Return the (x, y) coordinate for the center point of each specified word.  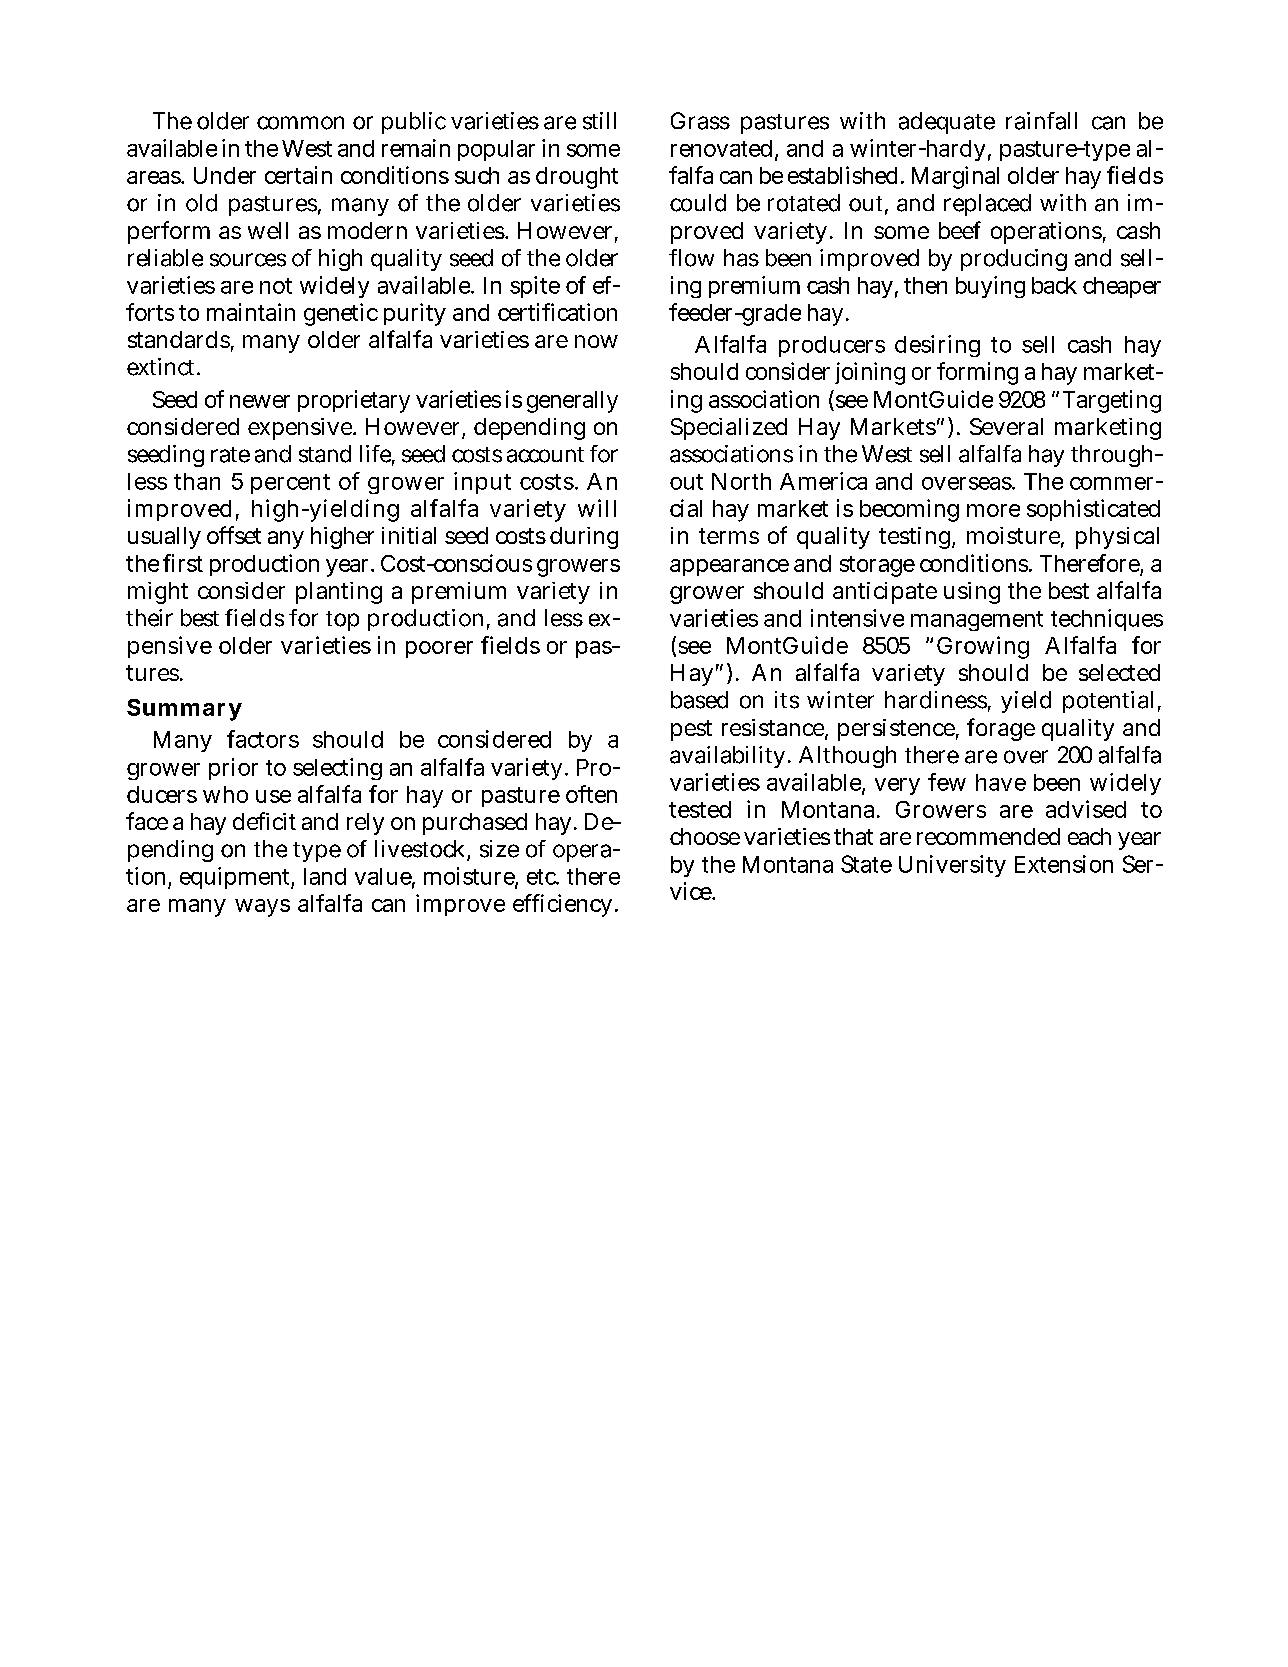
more (993, 510)
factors (263, 739)
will (597, 508)
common (300, 123)
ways (262, 908)
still (599, 121)
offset (234, 535)
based (699, 700)
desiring (937, 346)
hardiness (936, 700)
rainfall (1041, 121)
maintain (251, 312)
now (596, 341)
